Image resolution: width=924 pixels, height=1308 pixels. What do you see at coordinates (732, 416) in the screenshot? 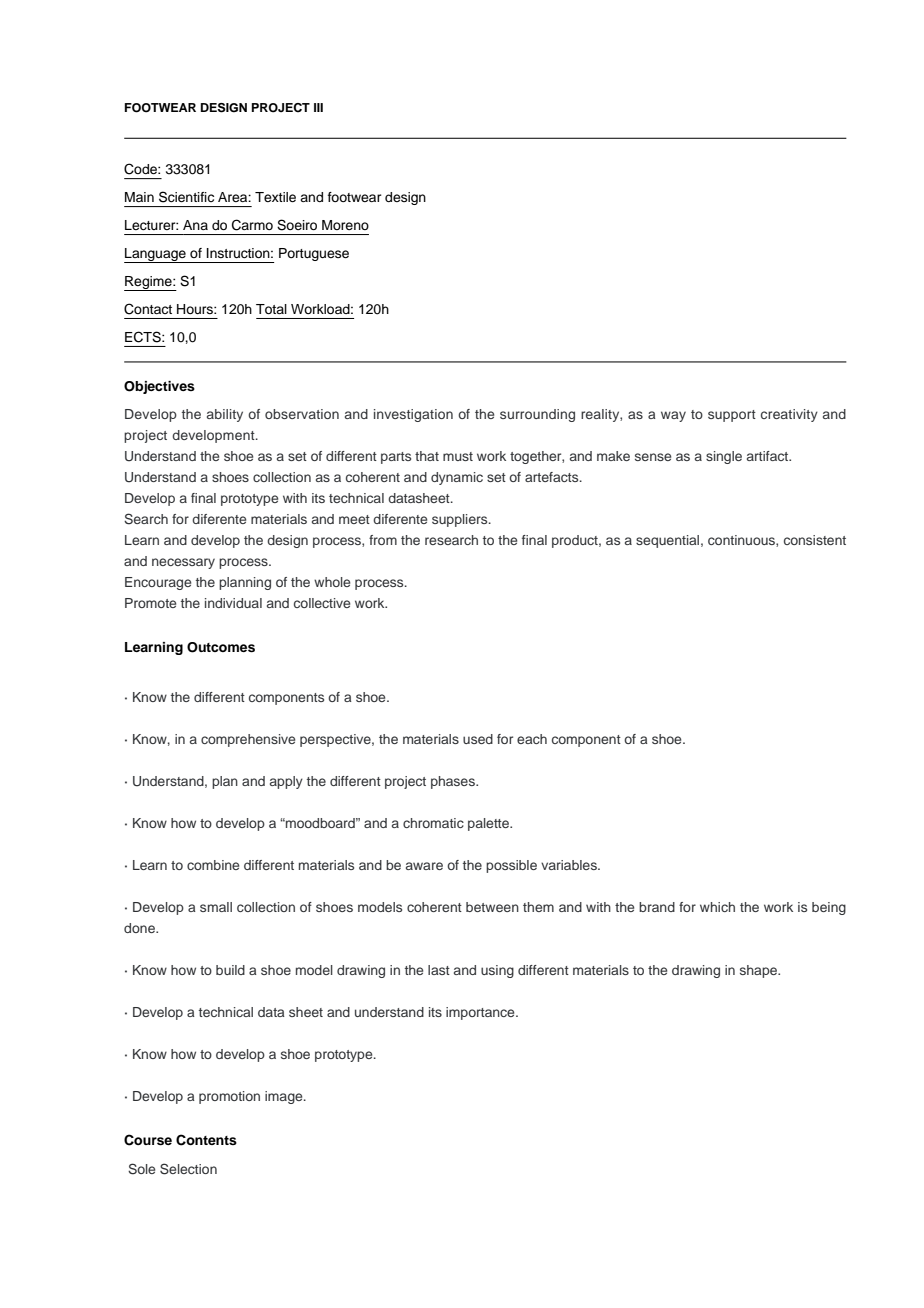
I see `support` at bounding box center [732, 416].
